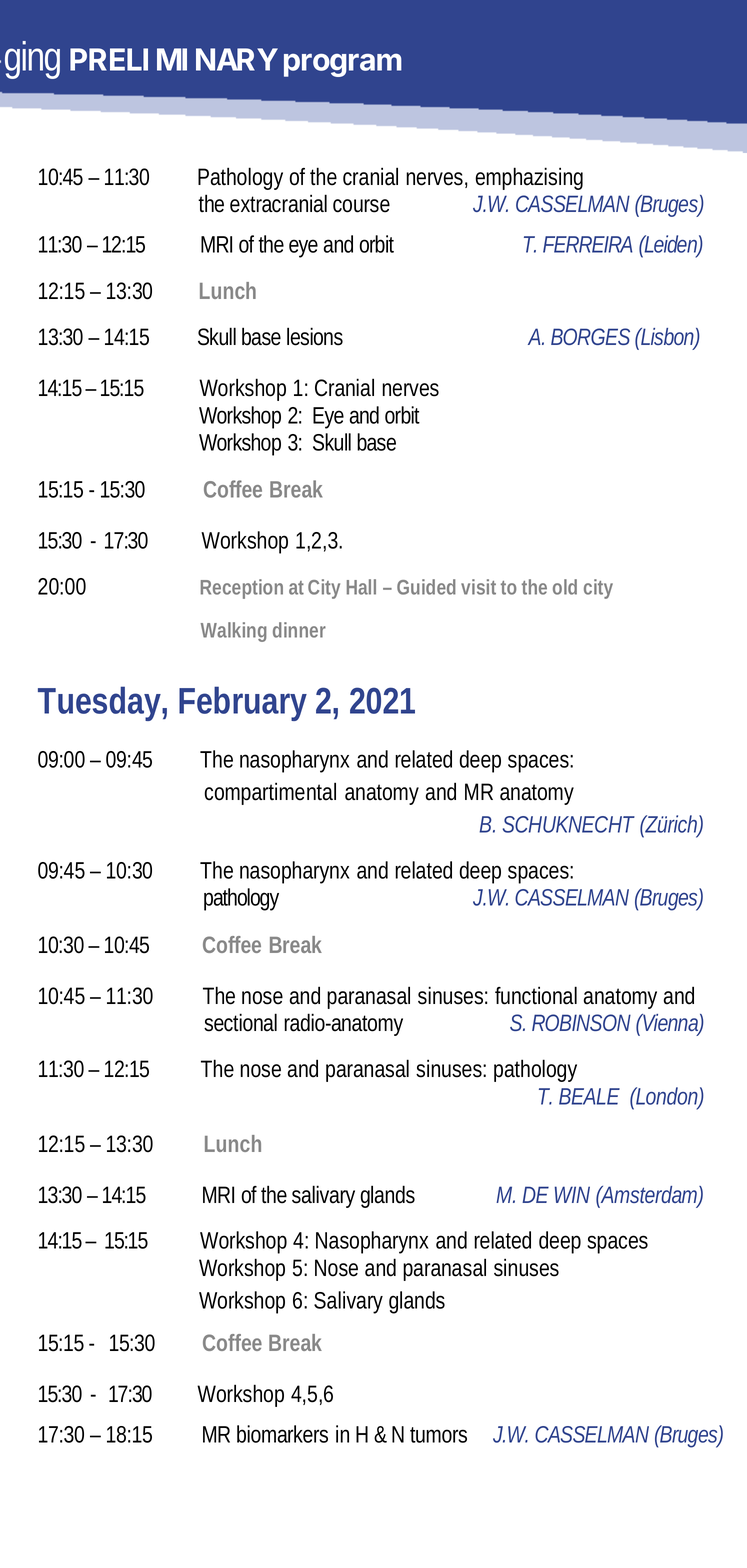 The width and height of the document is (747, 1568). What do you see at coordinates (588, 244) in the document?
I see `FERREIRA` at bounding box center [588, 244].
